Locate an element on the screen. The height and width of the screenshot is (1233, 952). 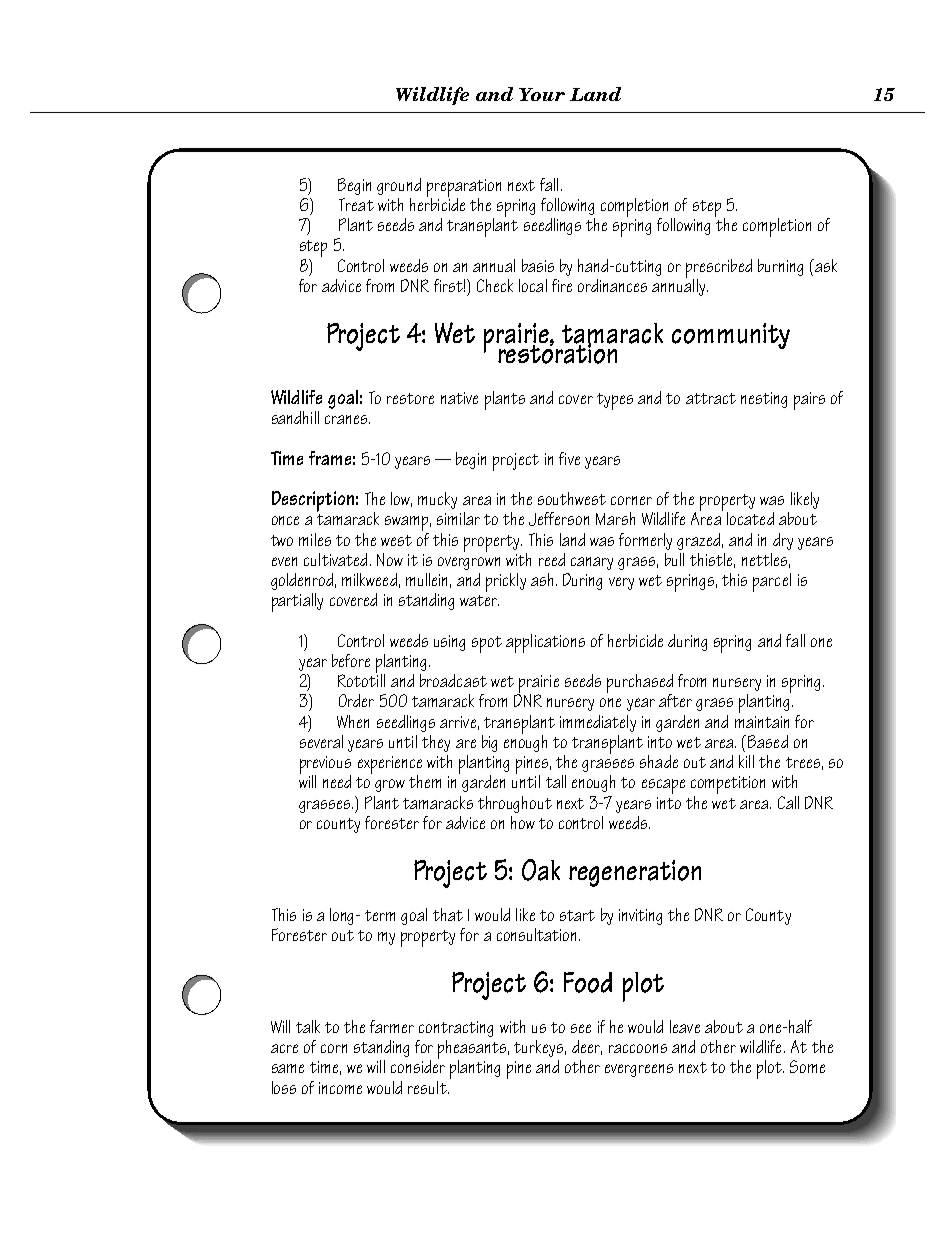
five is located at coordinates (569, 458).
